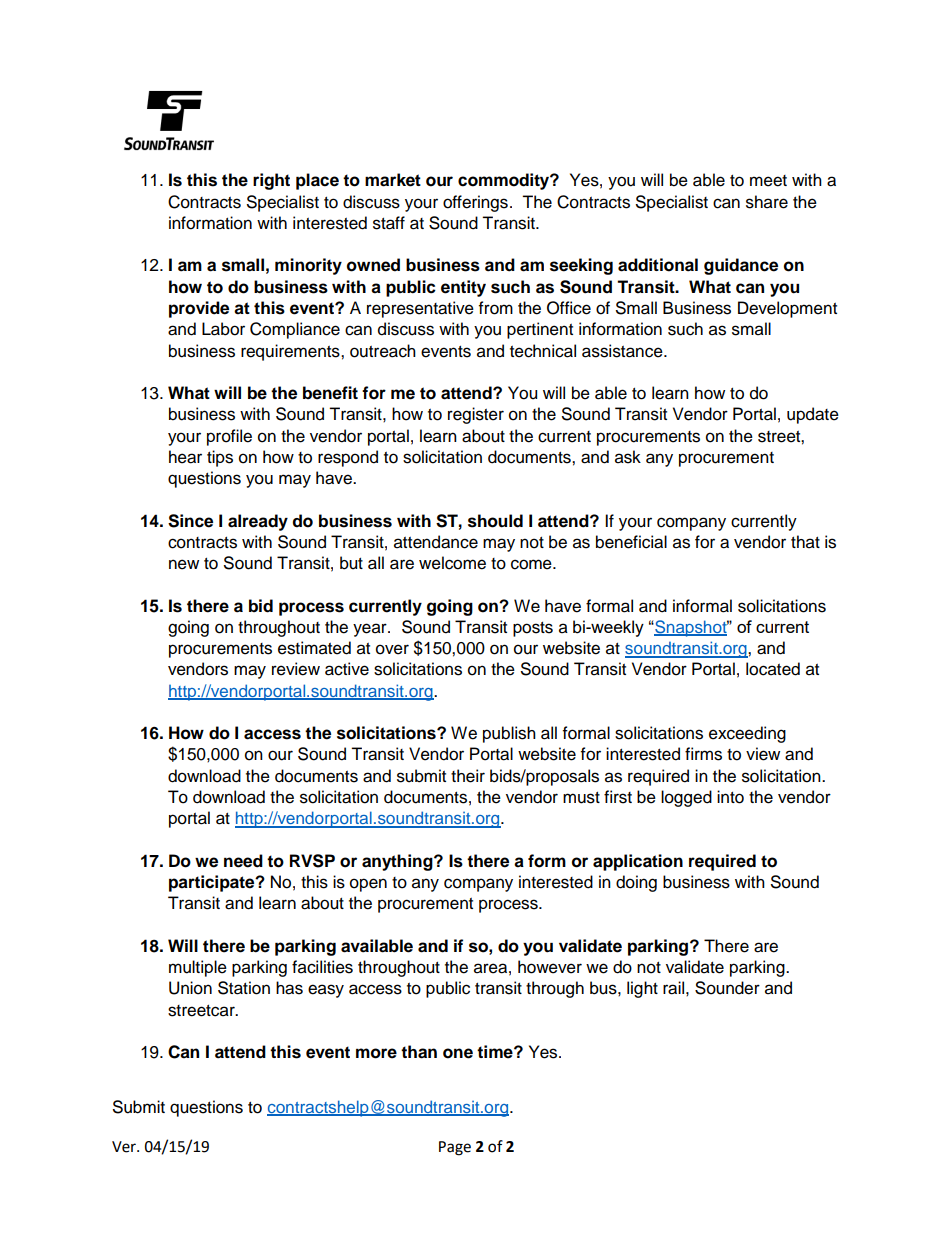  I want to click on their, so click(468, 776).
